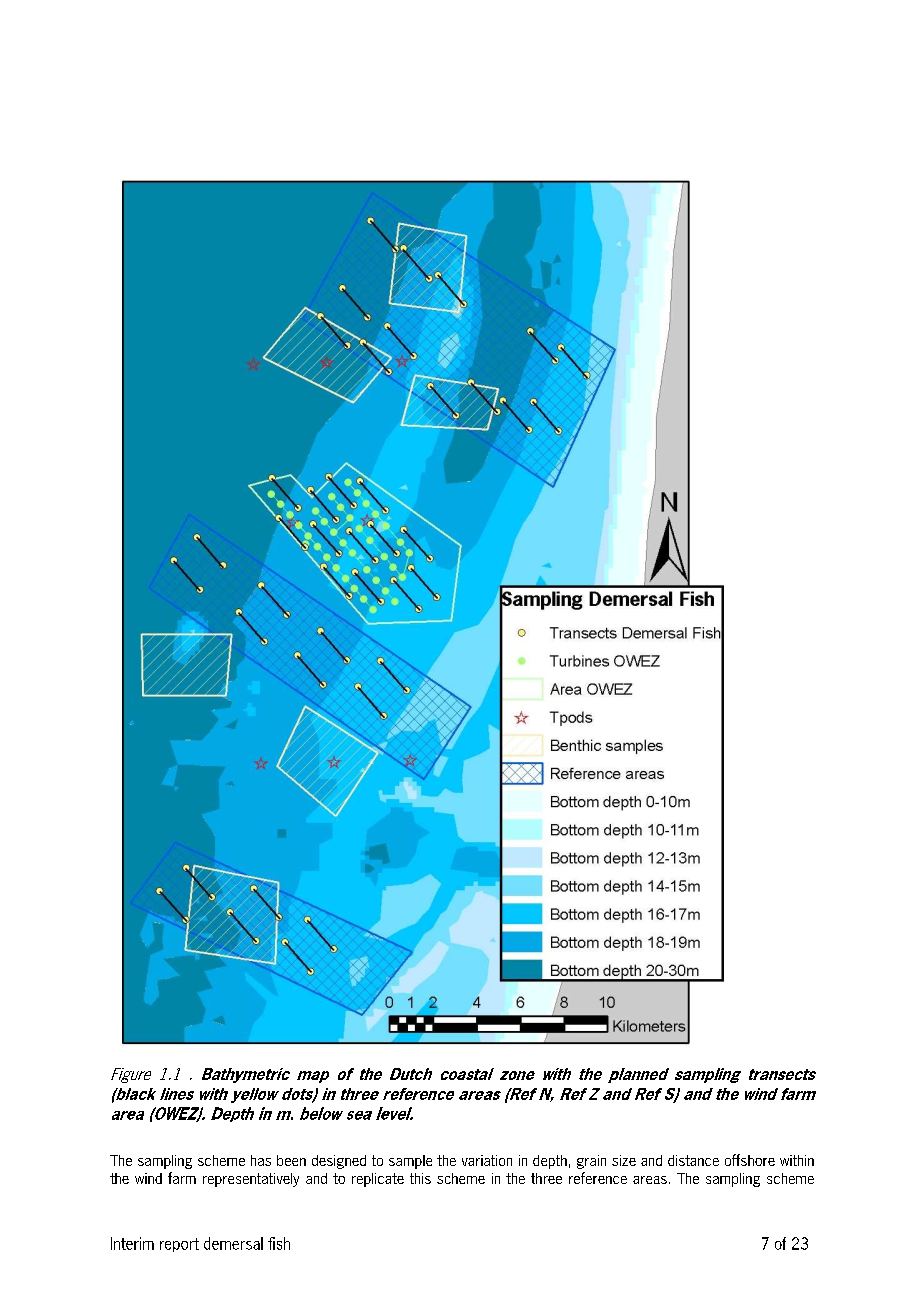  I want to click on this, so click(420, 1178).
